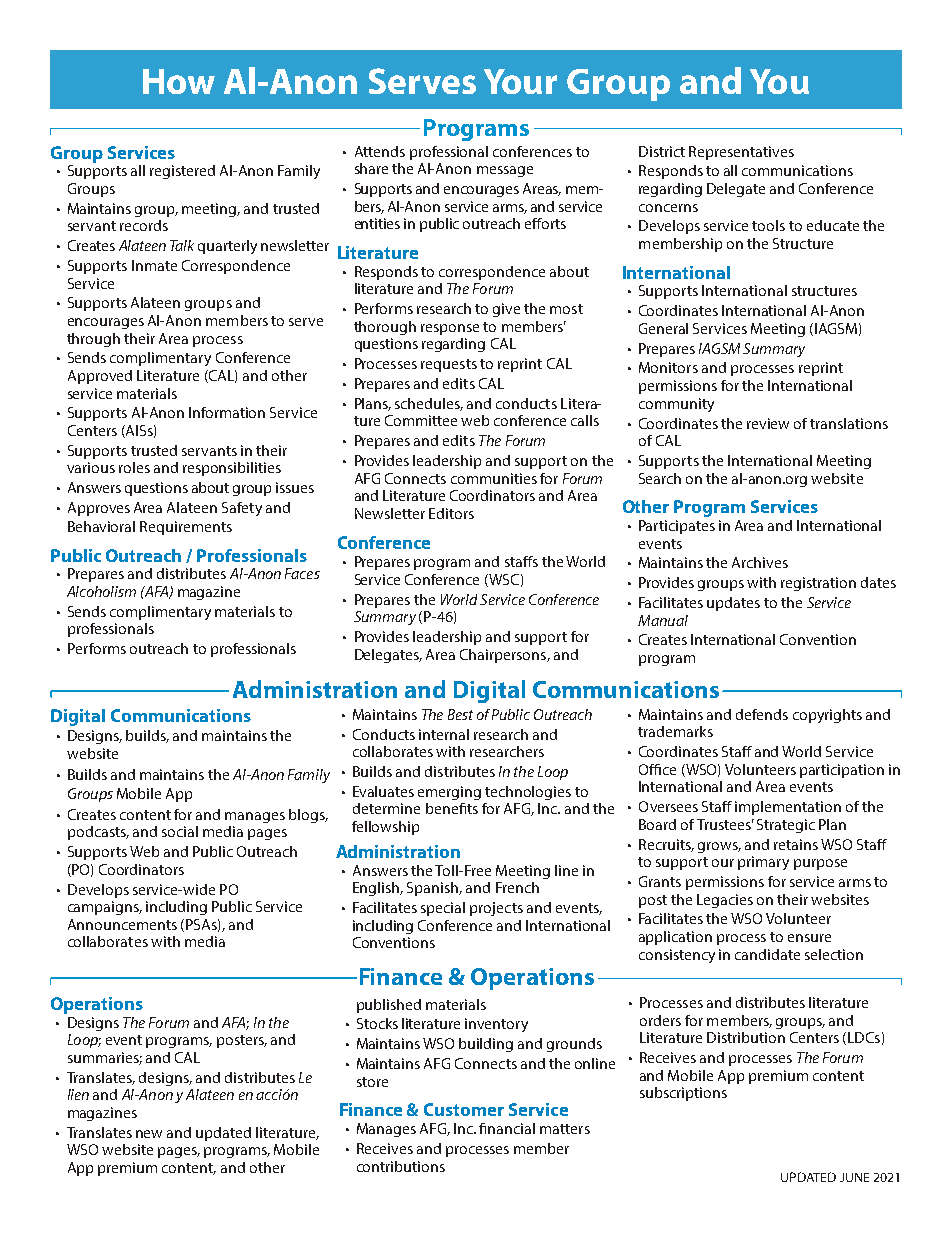  What do you see at coordinates (180, 831) in the document?
I see `social` at bounding box center [180, 831].
